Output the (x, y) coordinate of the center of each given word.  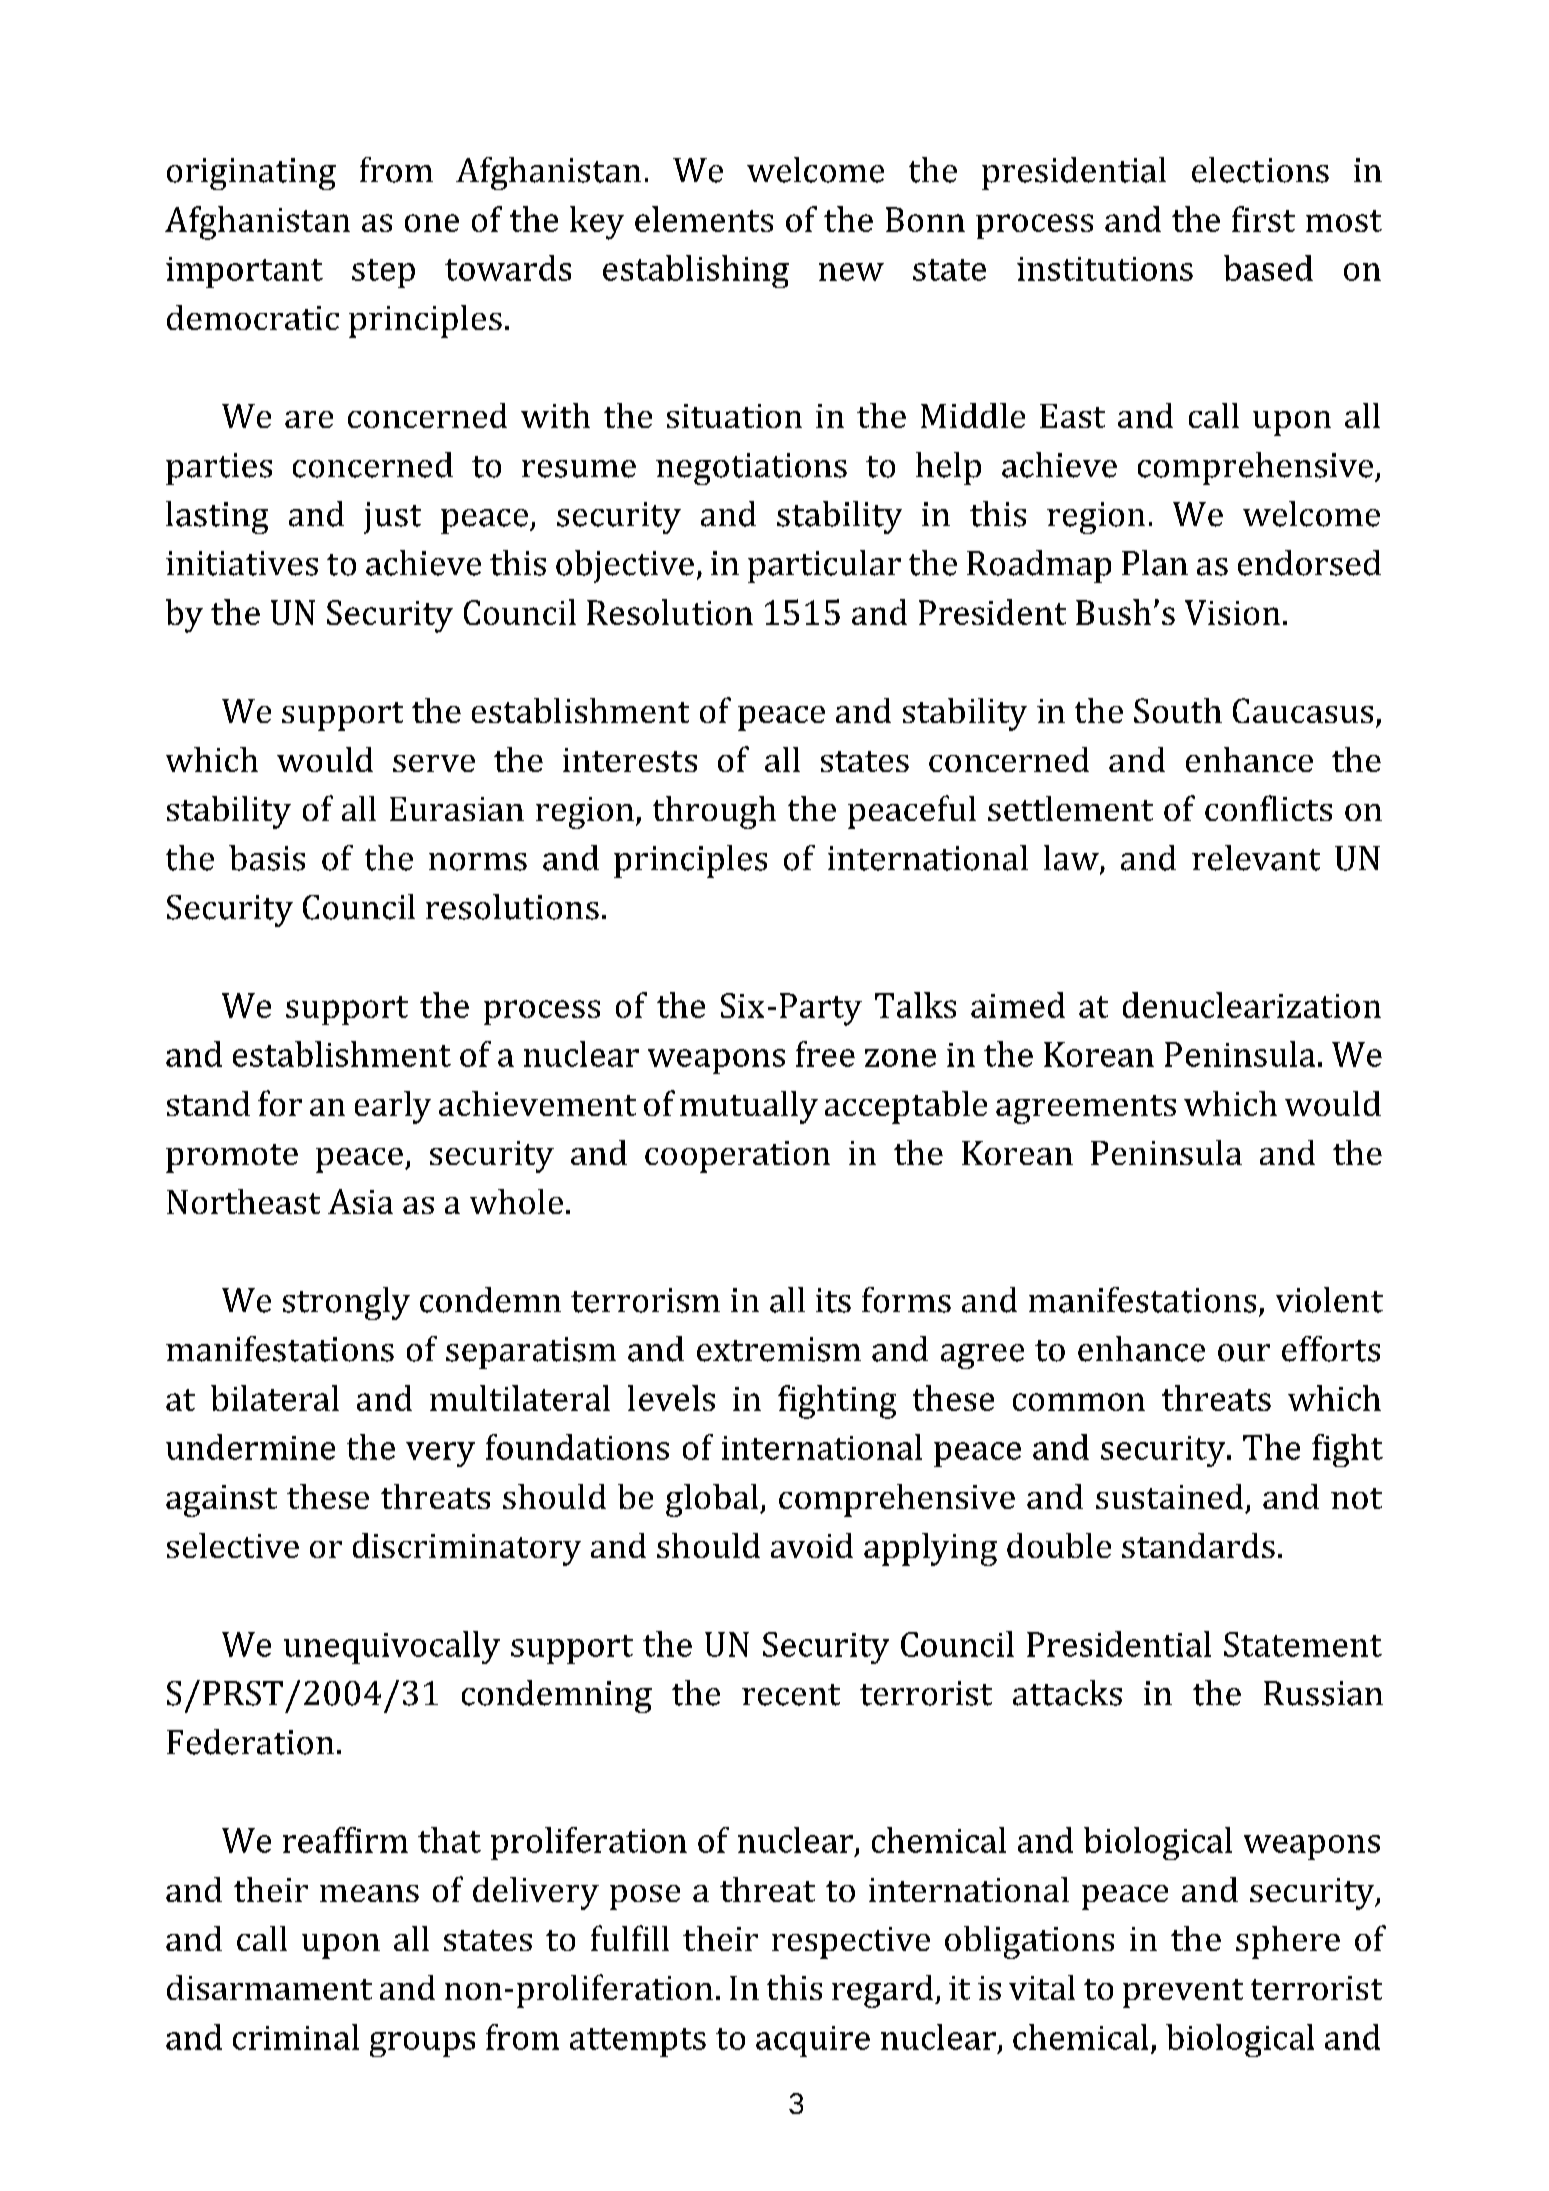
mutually (749, 1107)
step (383, 273)
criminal (296, 2037)
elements (704, 219)
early (393, 1107)
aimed (1018, 1005)
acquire (813, 2041)
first (1263, 219)
